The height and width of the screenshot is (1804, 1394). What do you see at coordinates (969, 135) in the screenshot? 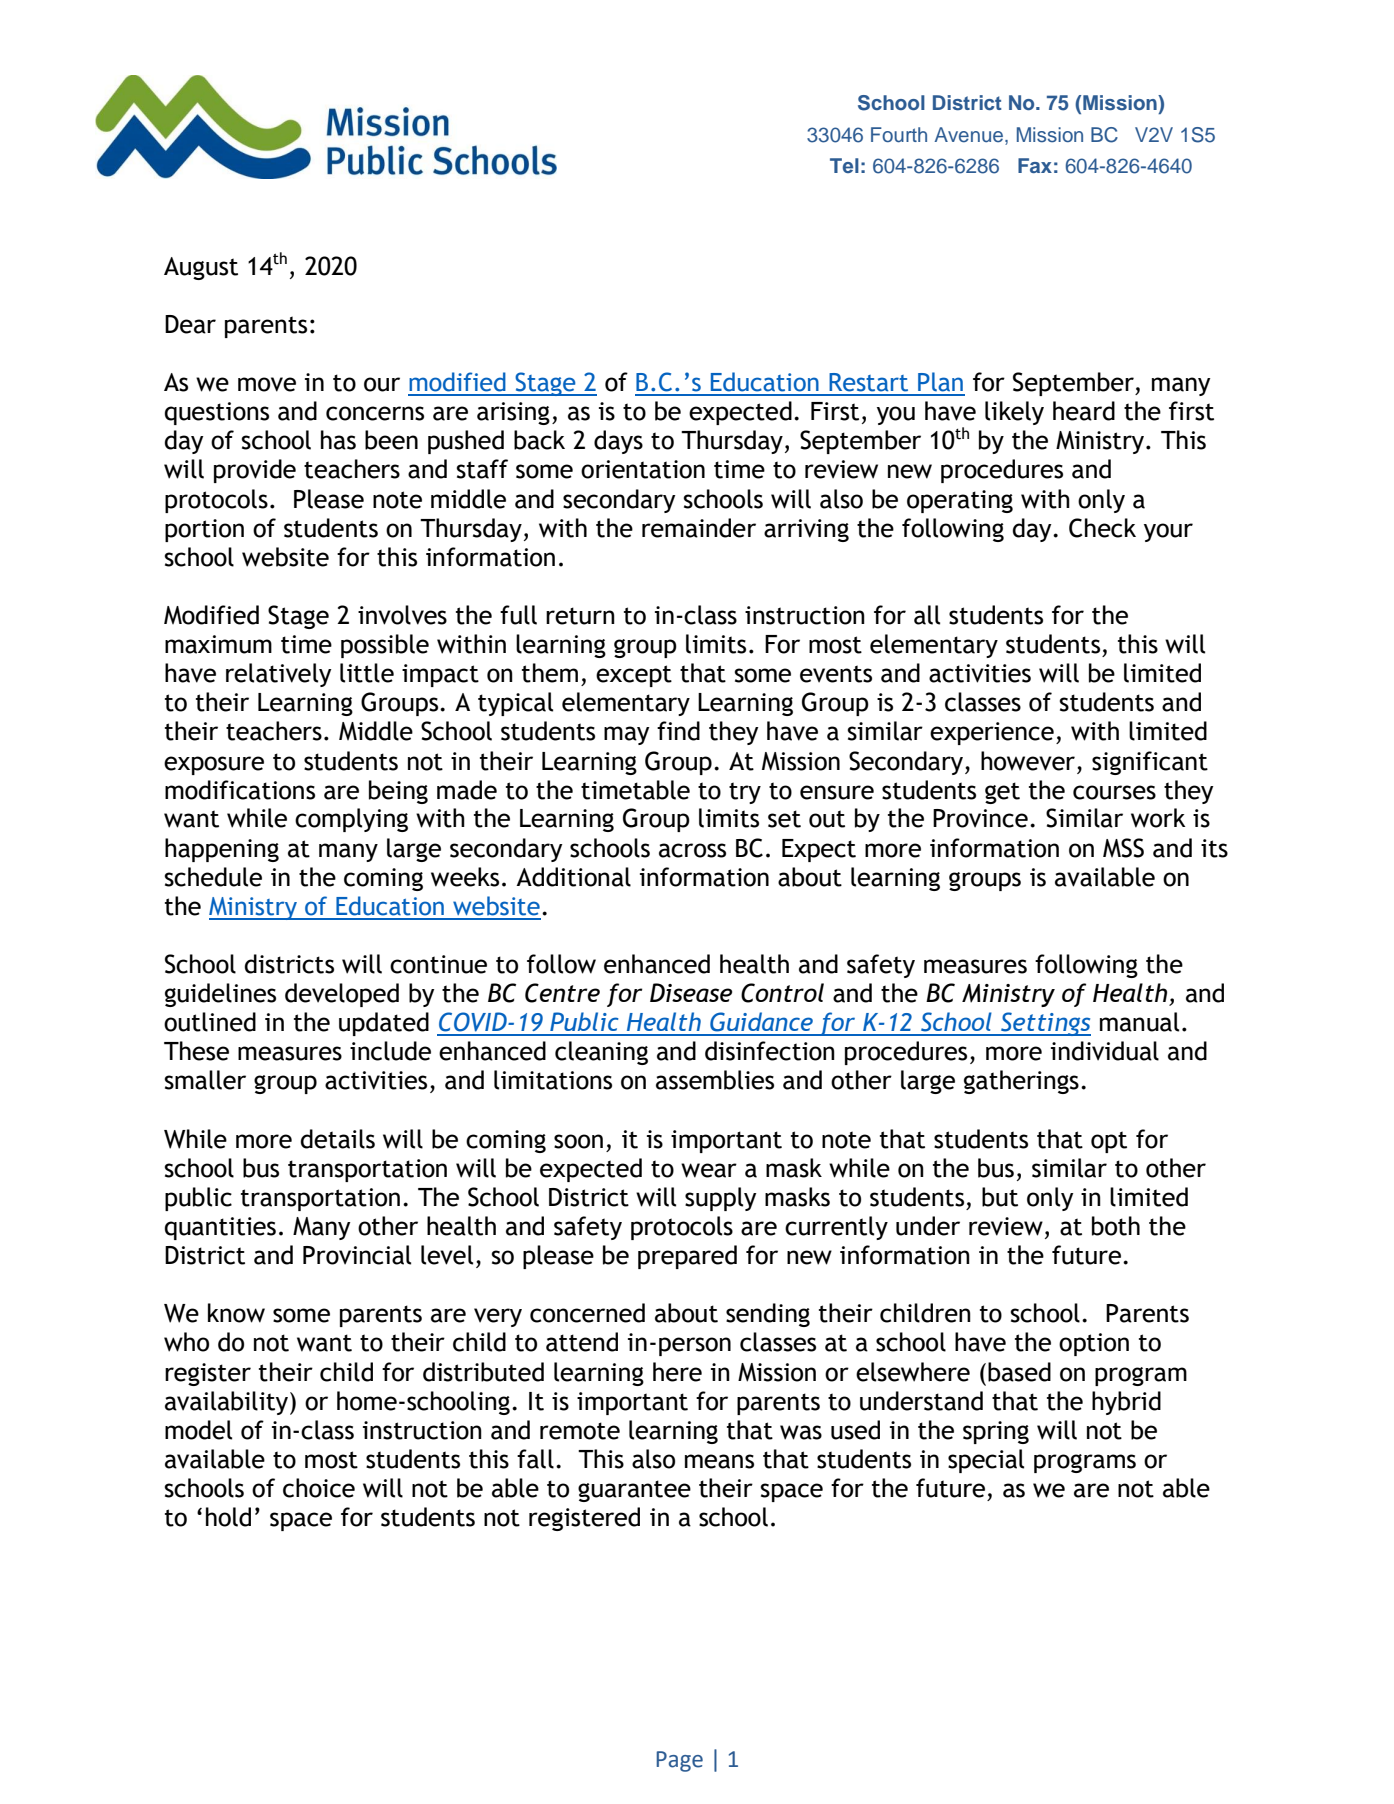
I see `Avenue` at bounding box center [969, 135].
